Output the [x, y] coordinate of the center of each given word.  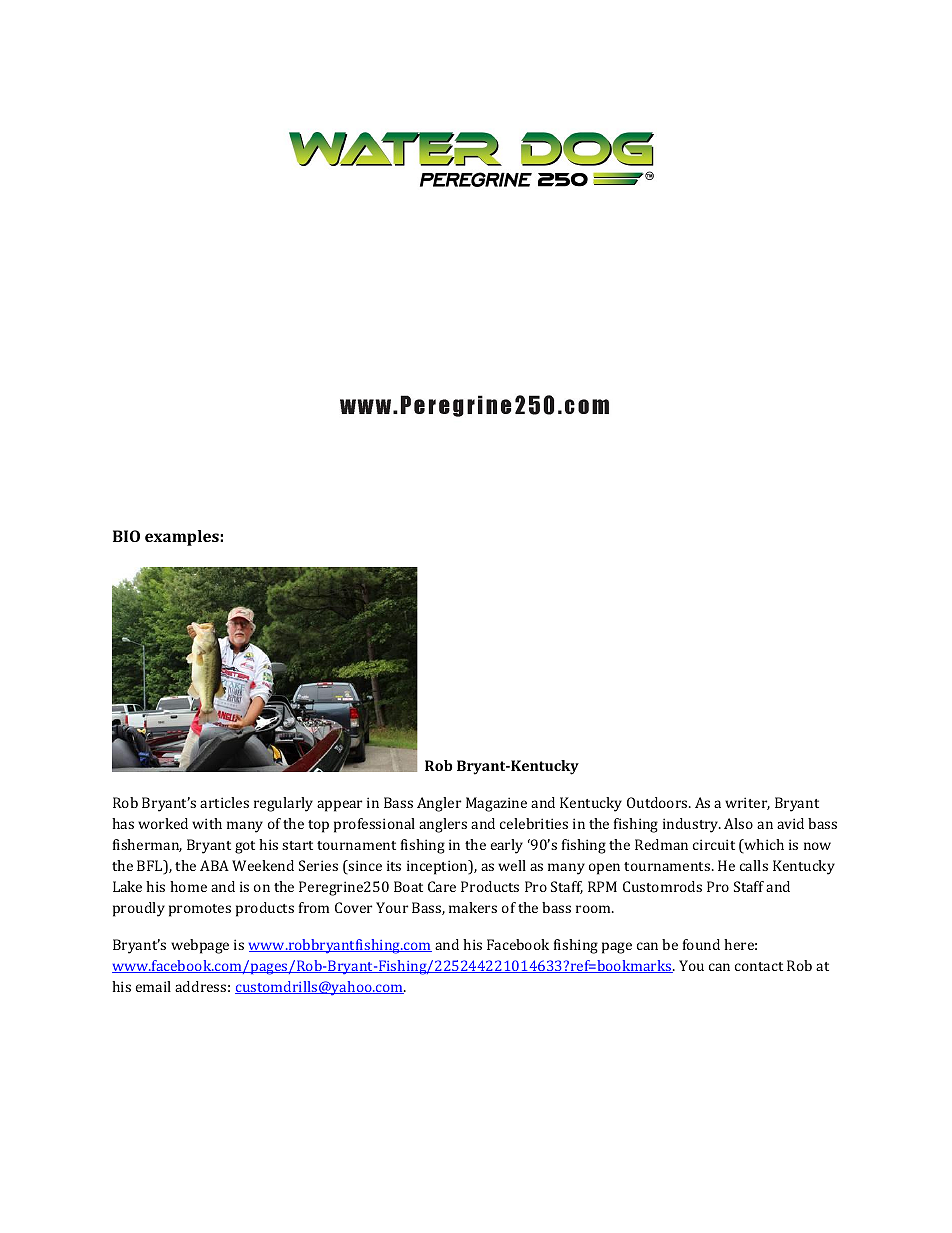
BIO [126, 536]
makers [473, 907]
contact [759, 966]
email [153, 986]
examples [183, 538]
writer [747, 803]
